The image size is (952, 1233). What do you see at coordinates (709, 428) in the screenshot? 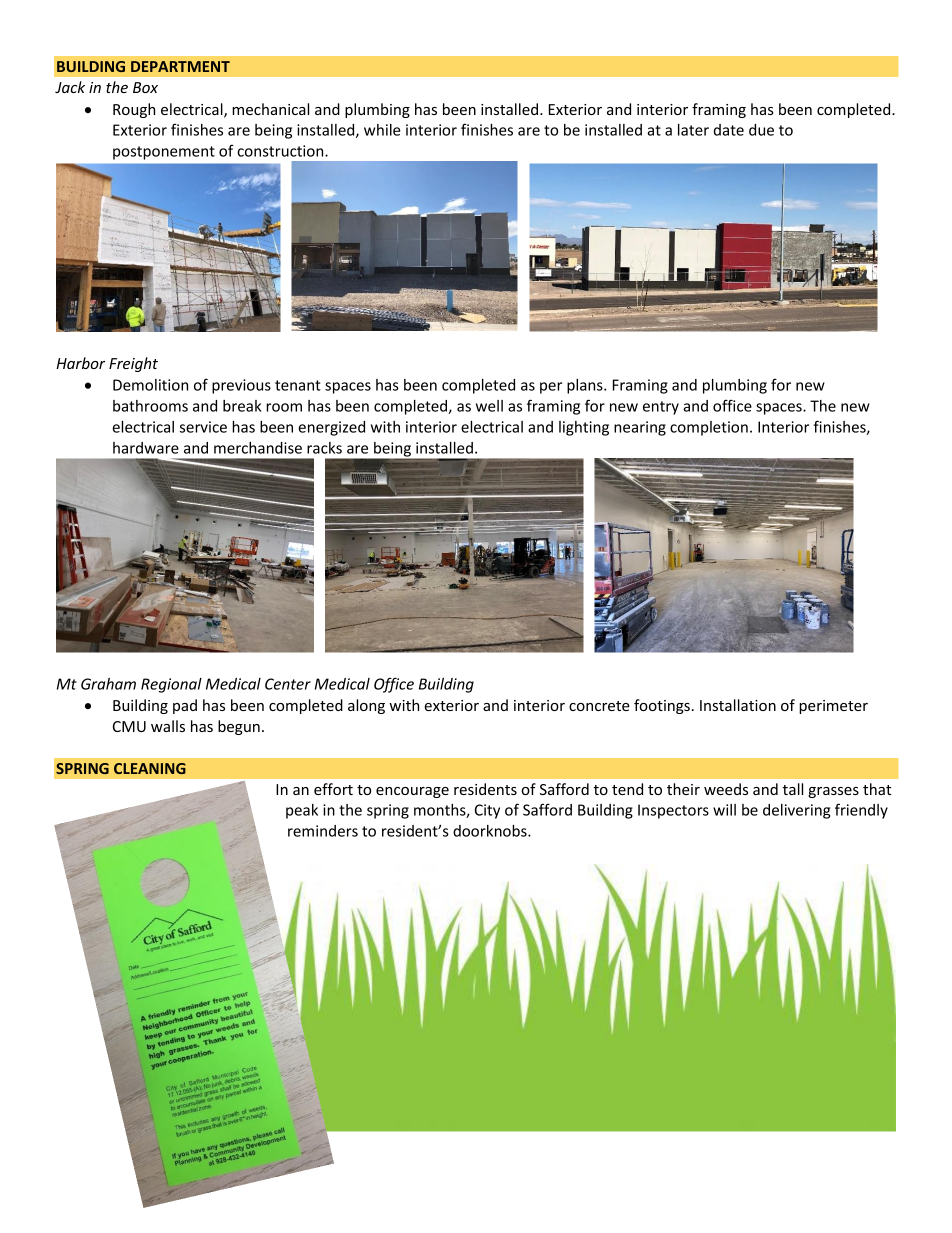
I see `completion` at bounding box center [709, 428].
